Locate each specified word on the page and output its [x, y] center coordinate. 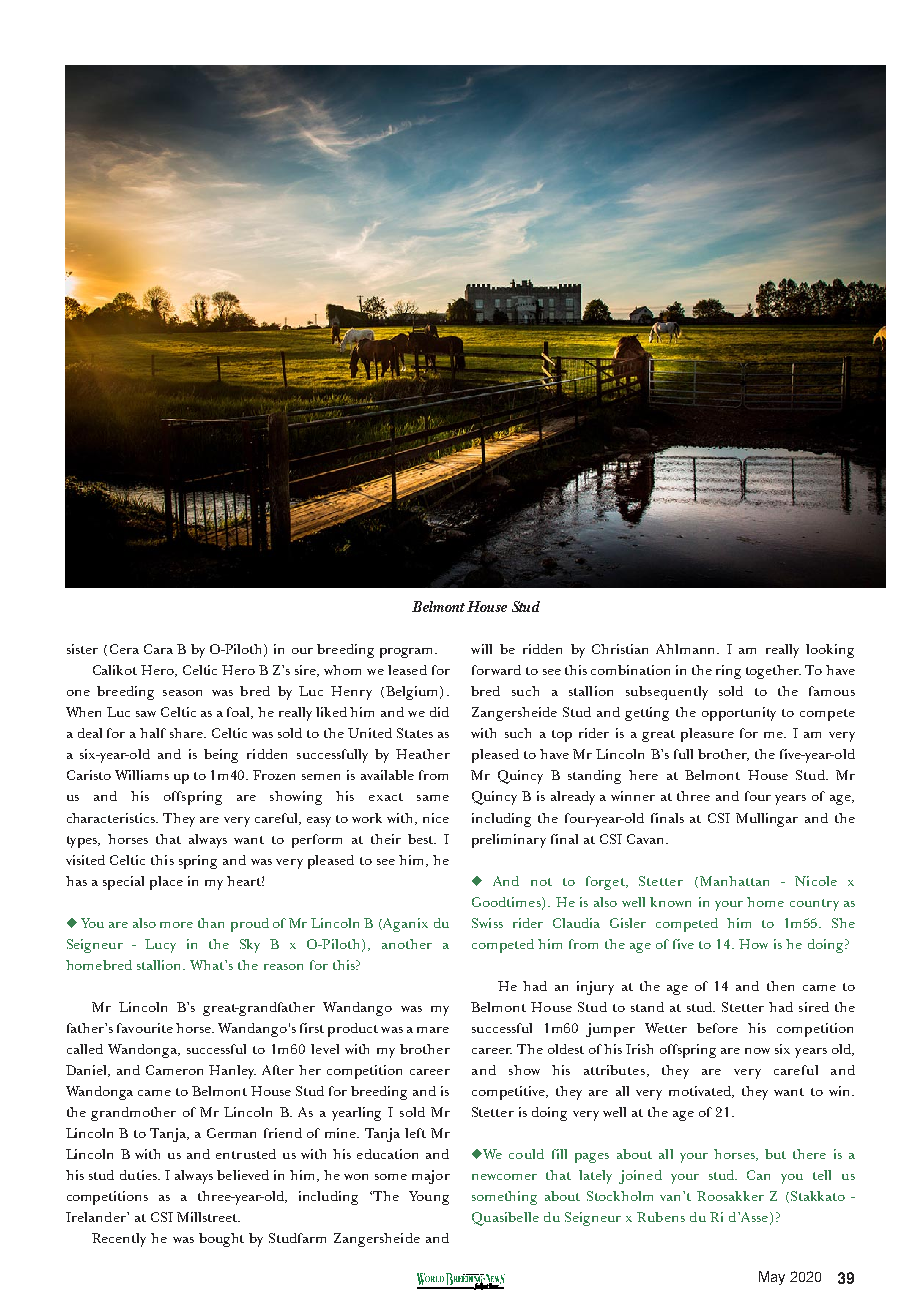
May [772, 1278]
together [773, 672]
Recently [119, 1240]
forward [496, 670]
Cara [158, 649]
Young [429, 1198]
